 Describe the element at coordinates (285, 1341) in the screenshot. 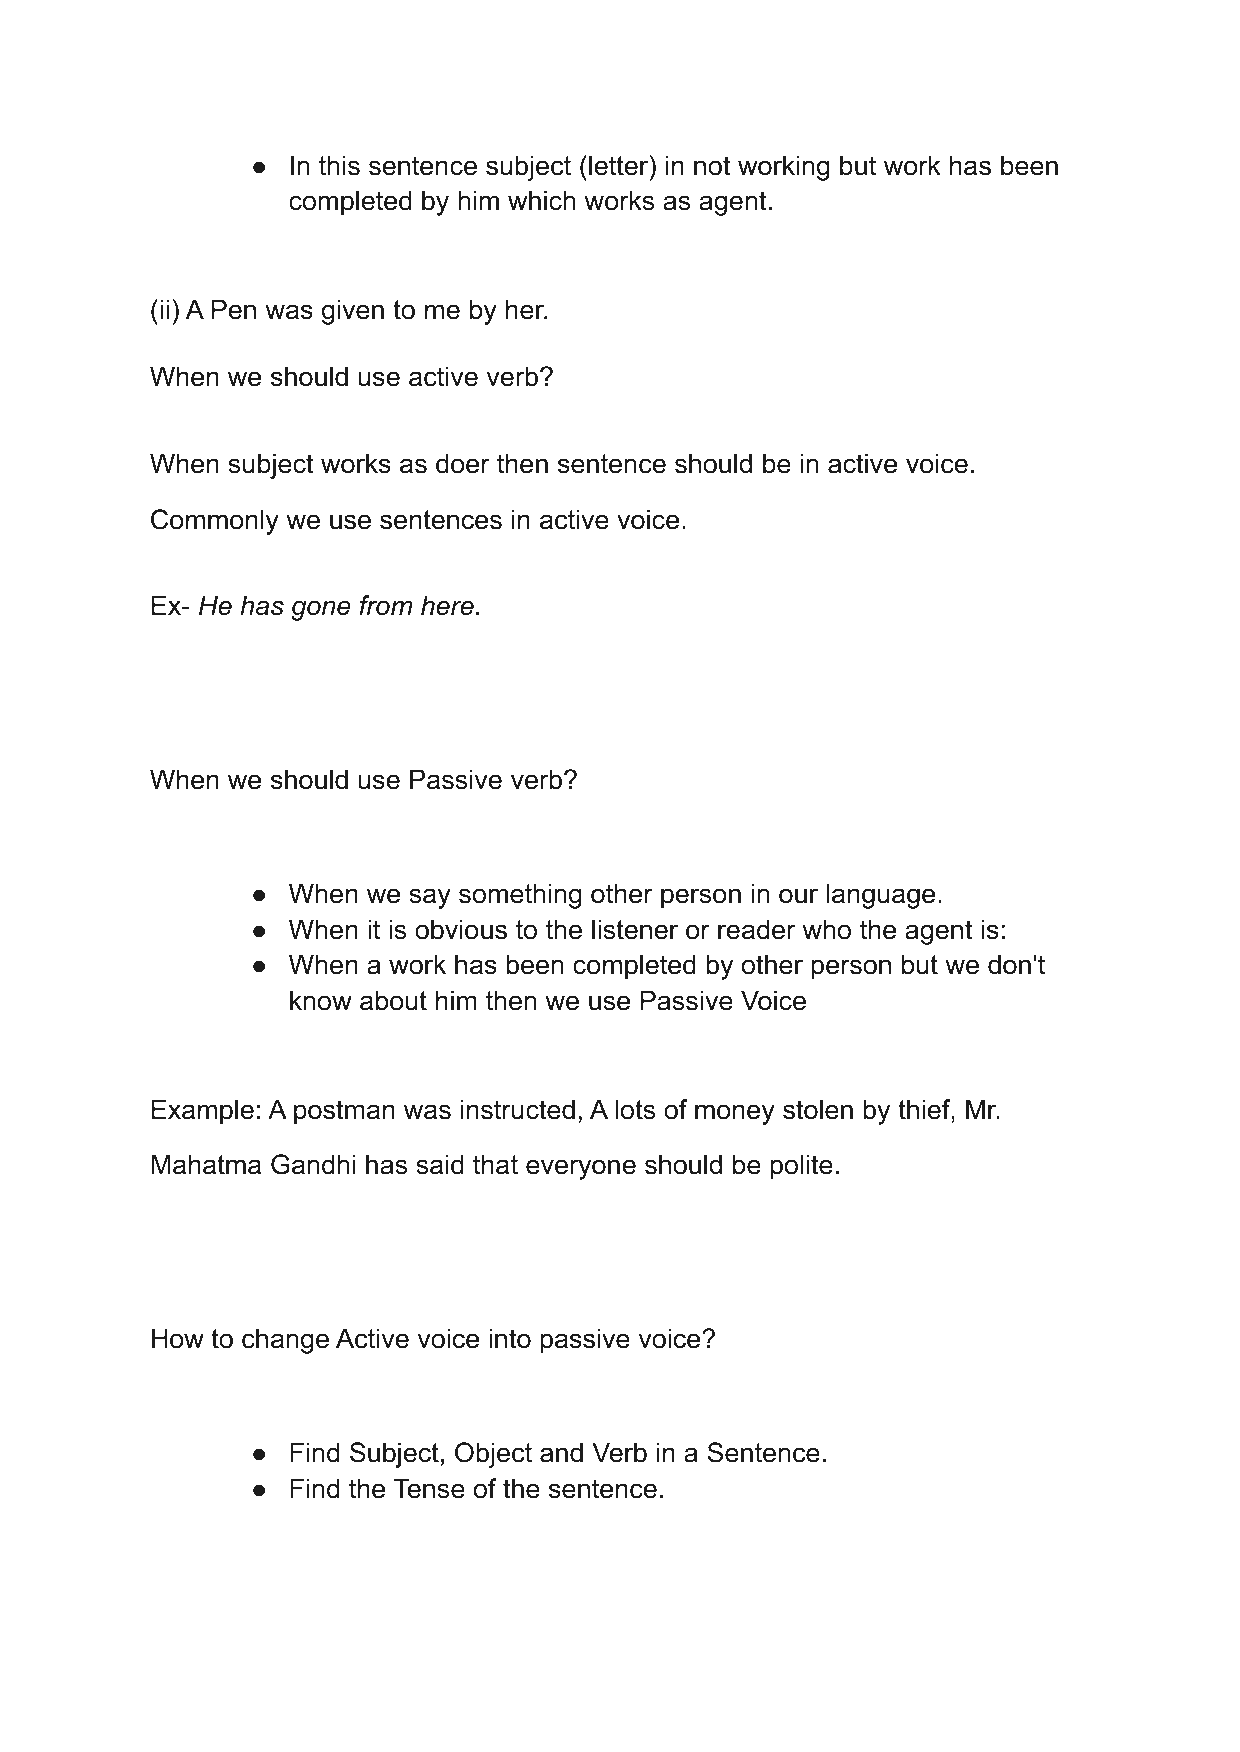

I see `change` at that location.
